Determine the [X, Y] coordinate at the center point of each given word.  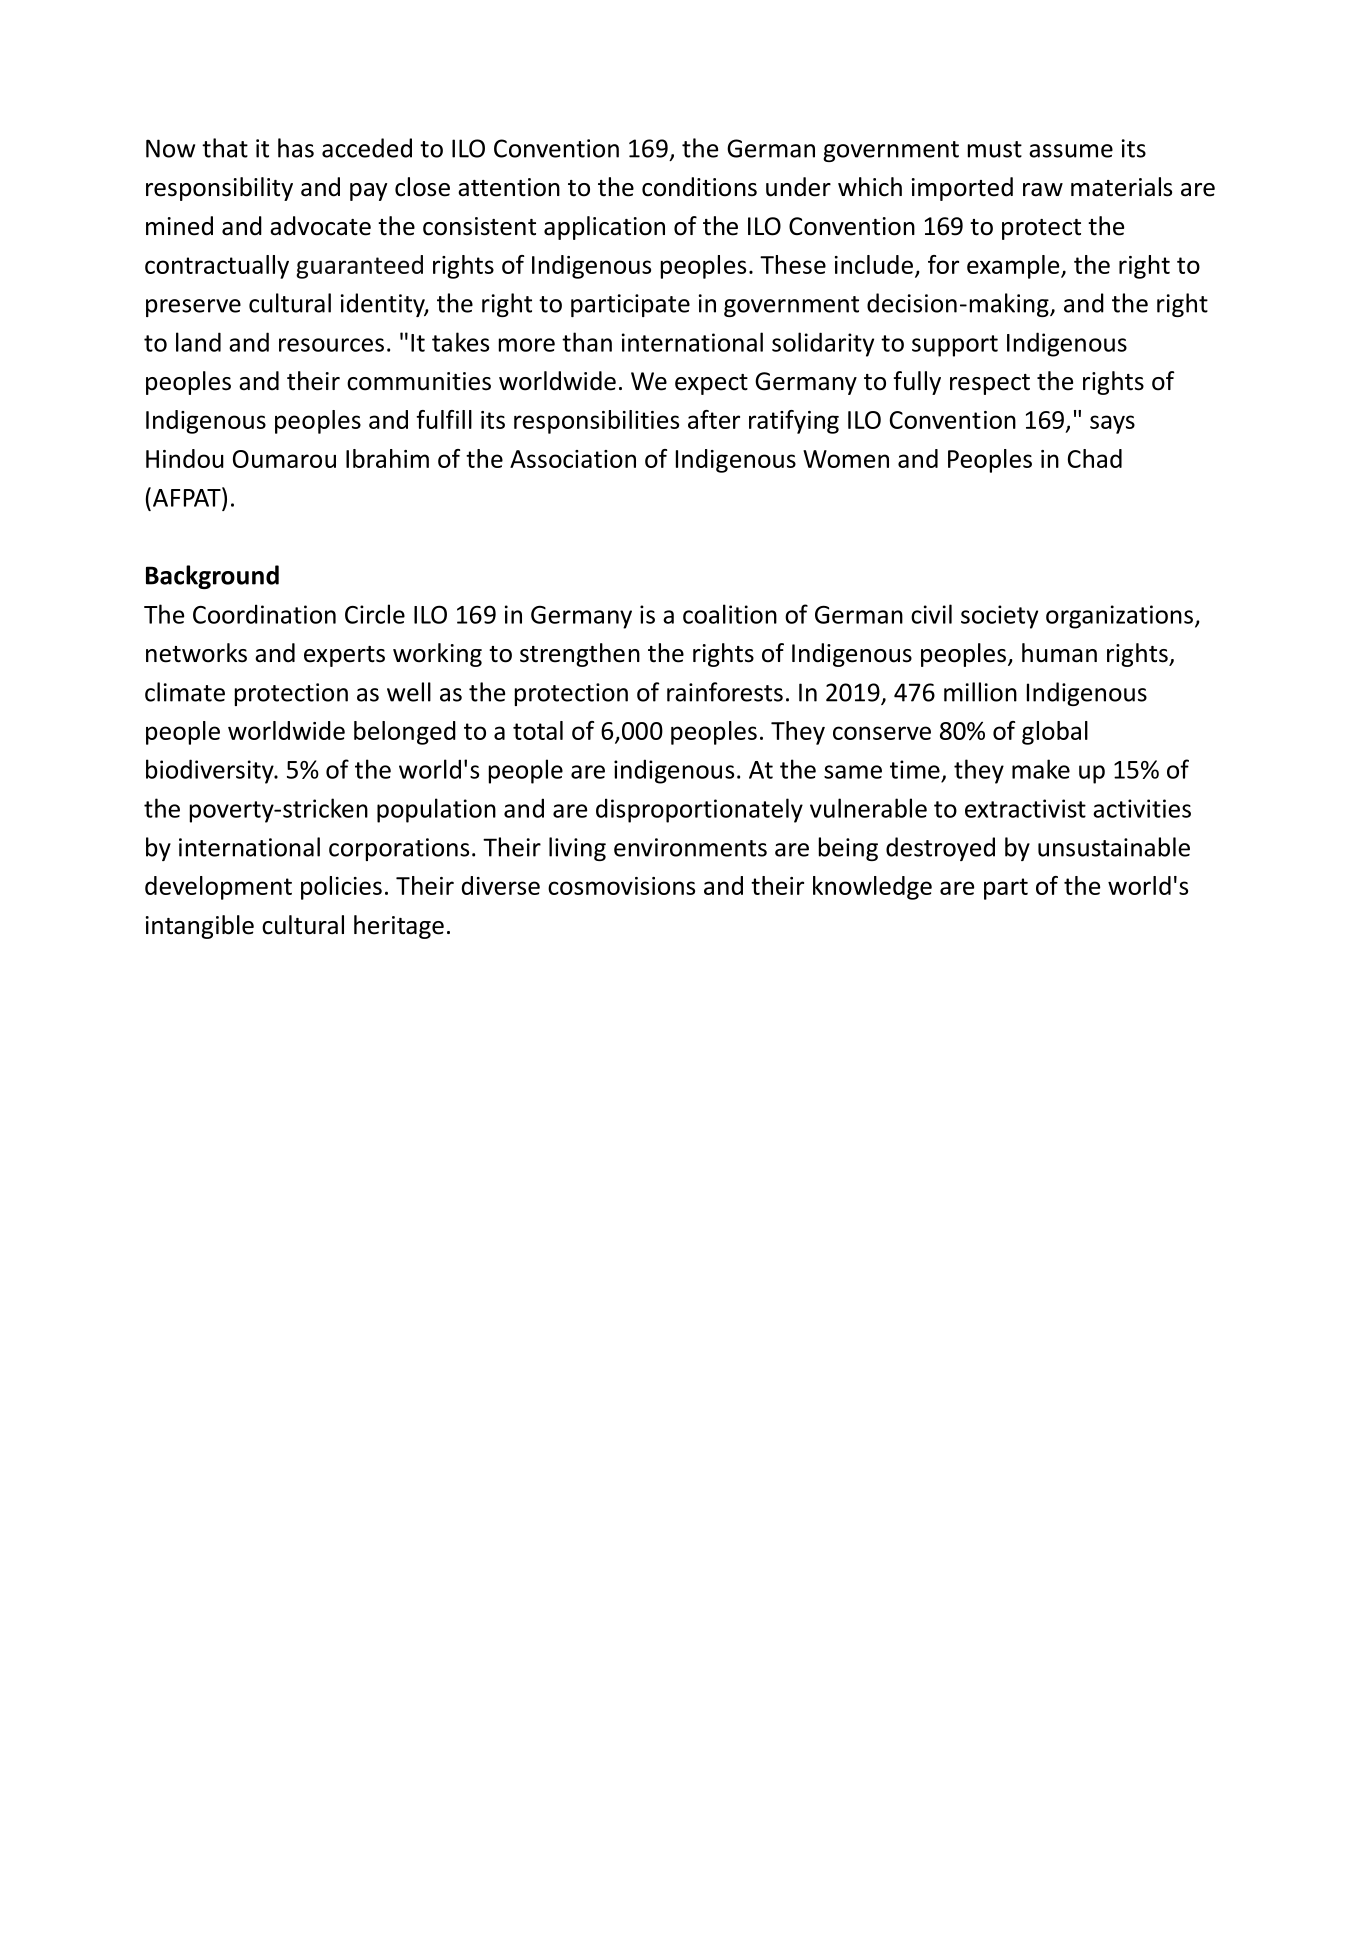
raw [1043, 190]
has [296, 148]
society [999, 617]
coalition [730, 614]
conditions [699, 187]
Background [212, 577]
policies [341, 888]
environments [690, 847]
